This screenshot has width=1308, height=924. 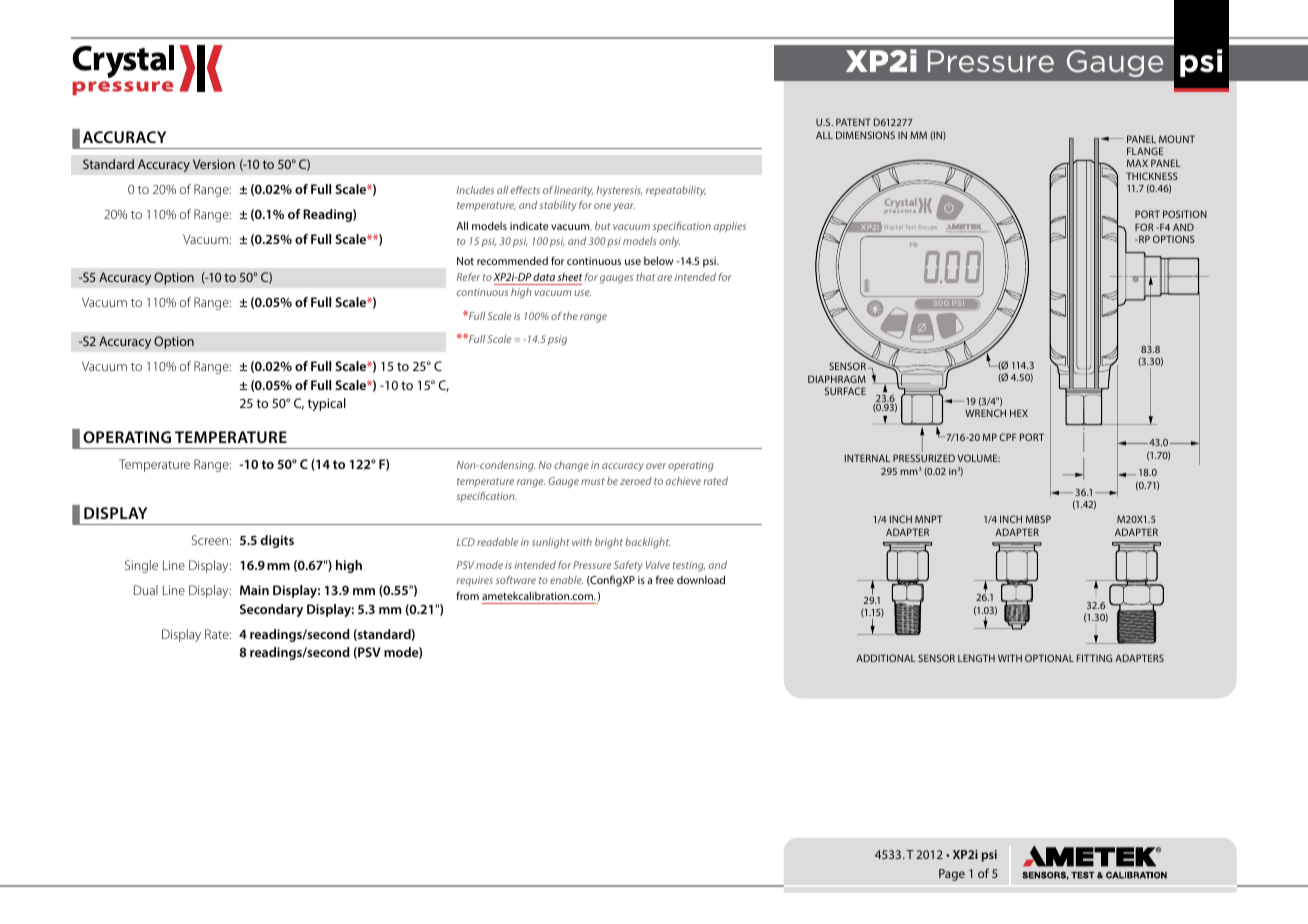 I want to click on FLANGE, so click(x=1145, y=151).
